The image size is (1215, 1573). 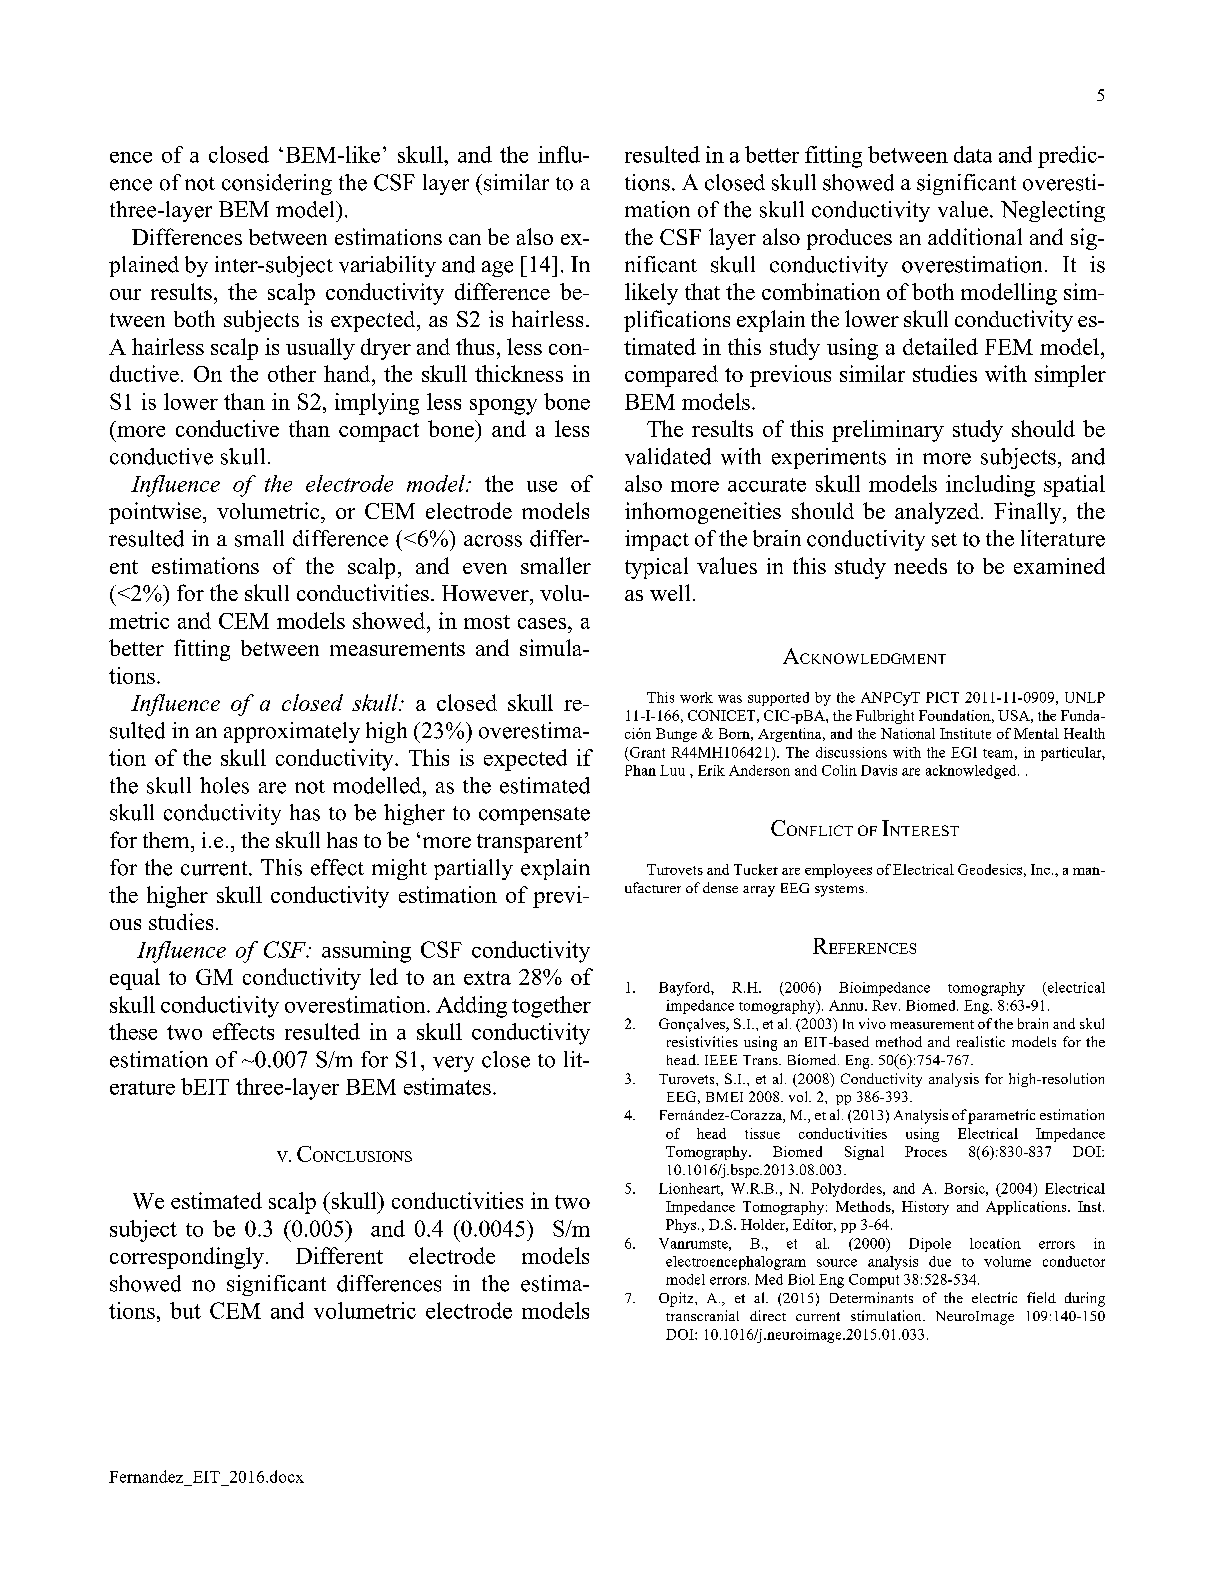 I want to click on due, so click(x=940, y=1261).
